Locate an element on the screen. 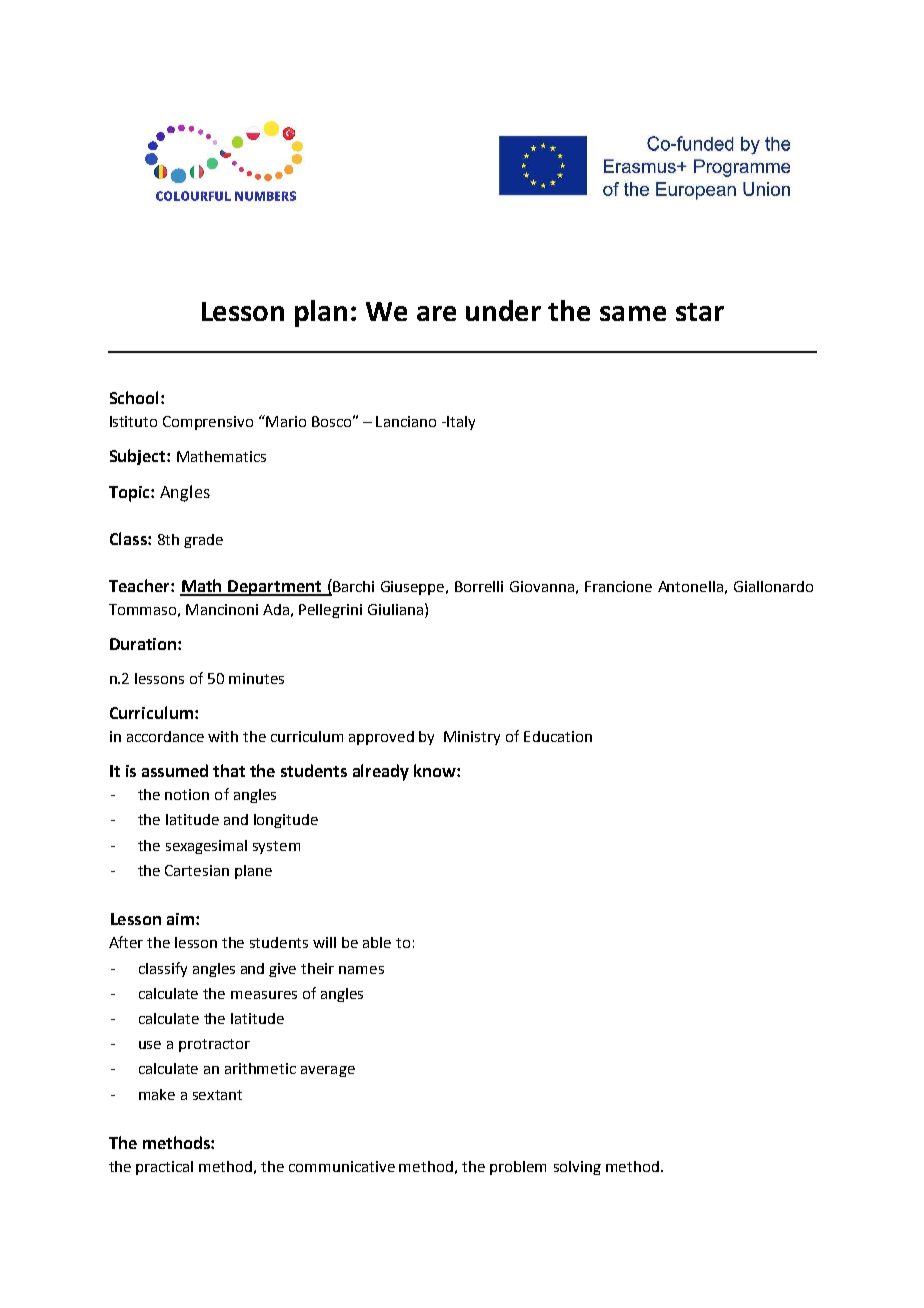 This screenshot has width=924, height=1308. aim is located at coordinates (180, 919).
